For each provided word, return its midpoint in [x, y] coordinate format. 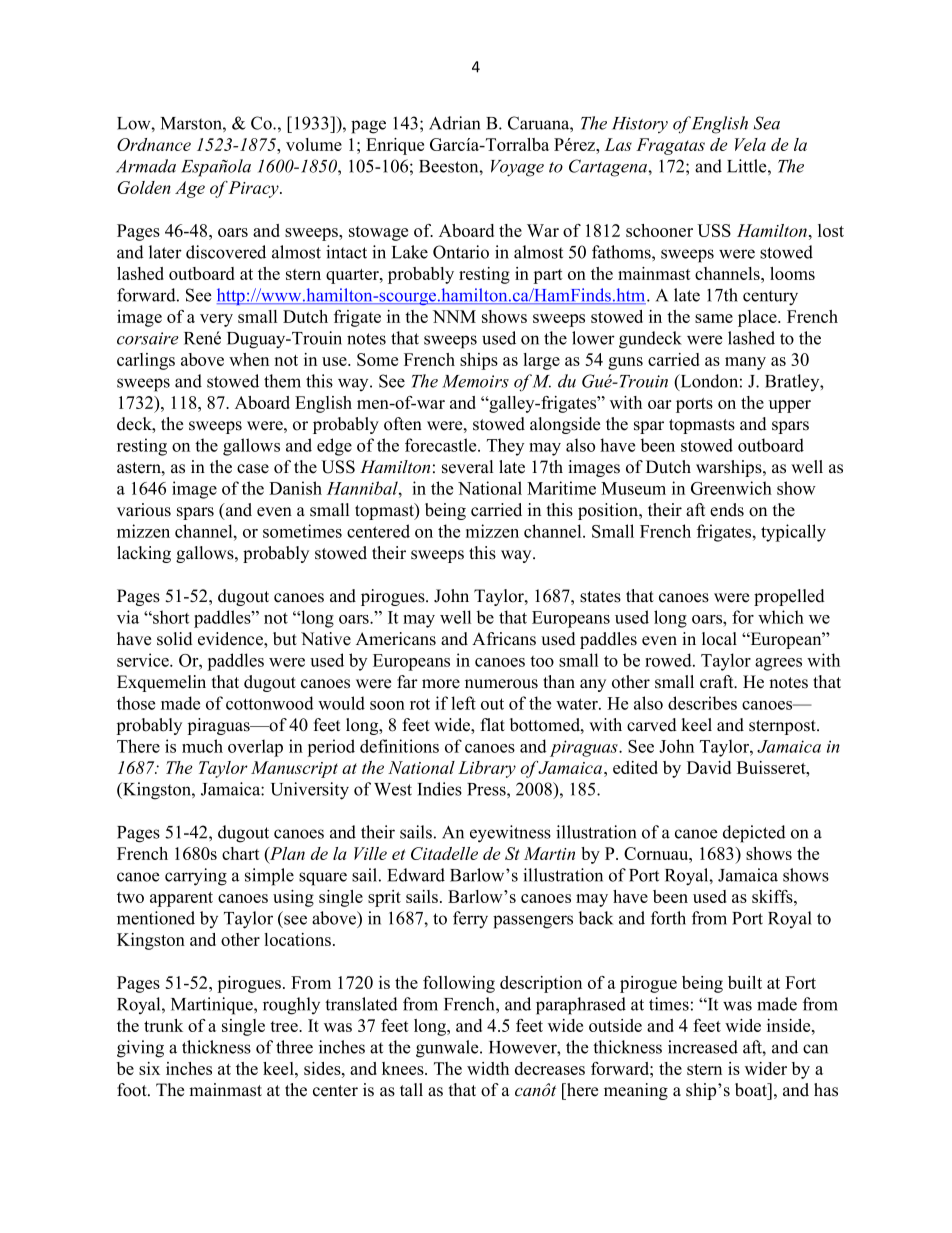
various [144, 510]
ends [727, 510]
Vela [750, 144]
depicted [754, 834]
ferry [470, 920]
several [467, 467]
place [758, 318]
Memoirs [475, 381]
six [149, 1068]
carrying [196, 877]
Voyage [517, 168]
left [463, 703]
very [216, 320]
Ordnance [154, 144]
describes [702, 703]
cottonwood [270, 703]
